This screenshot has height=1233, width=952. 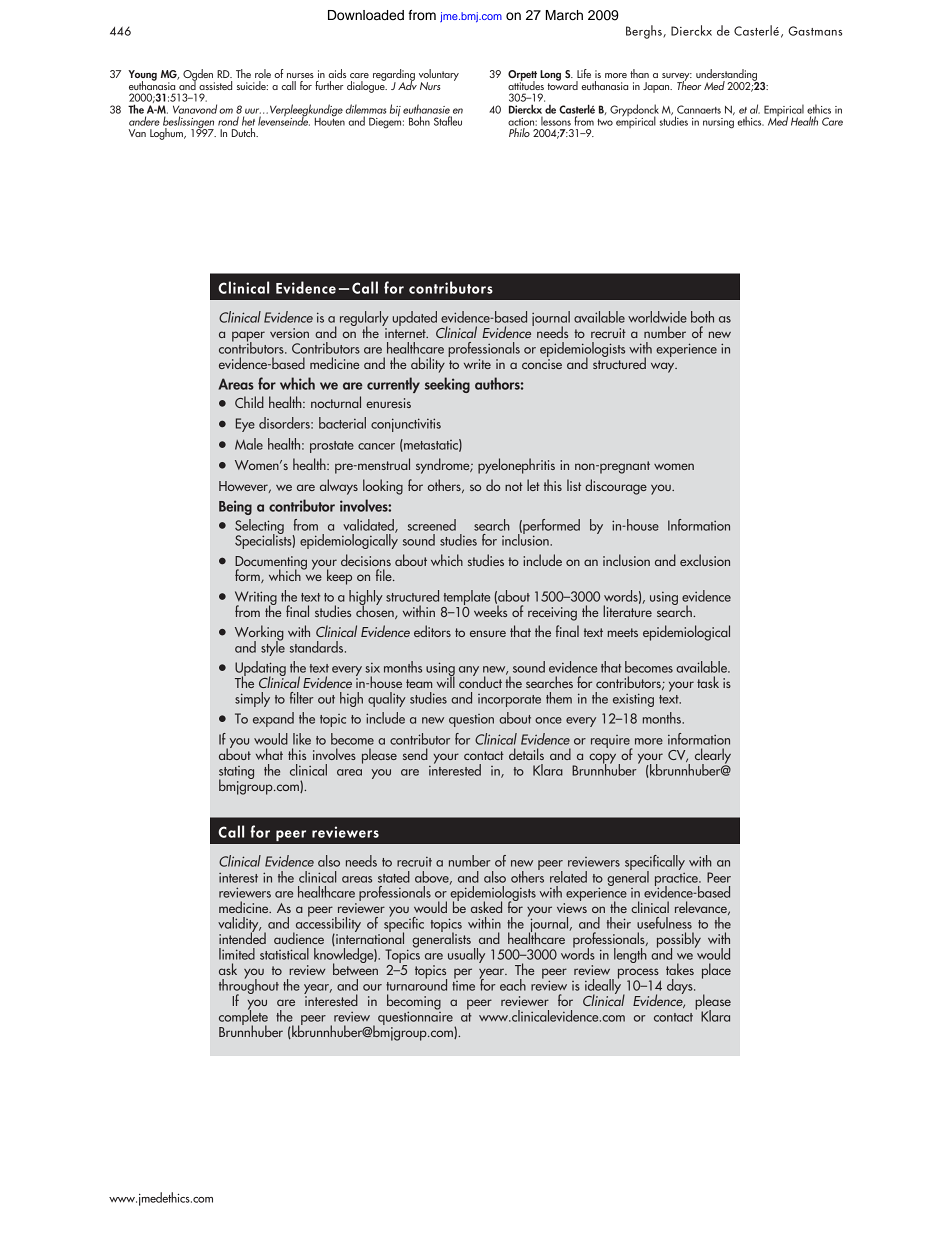 I want to click on Ogden, so click(x=199, y=76).
